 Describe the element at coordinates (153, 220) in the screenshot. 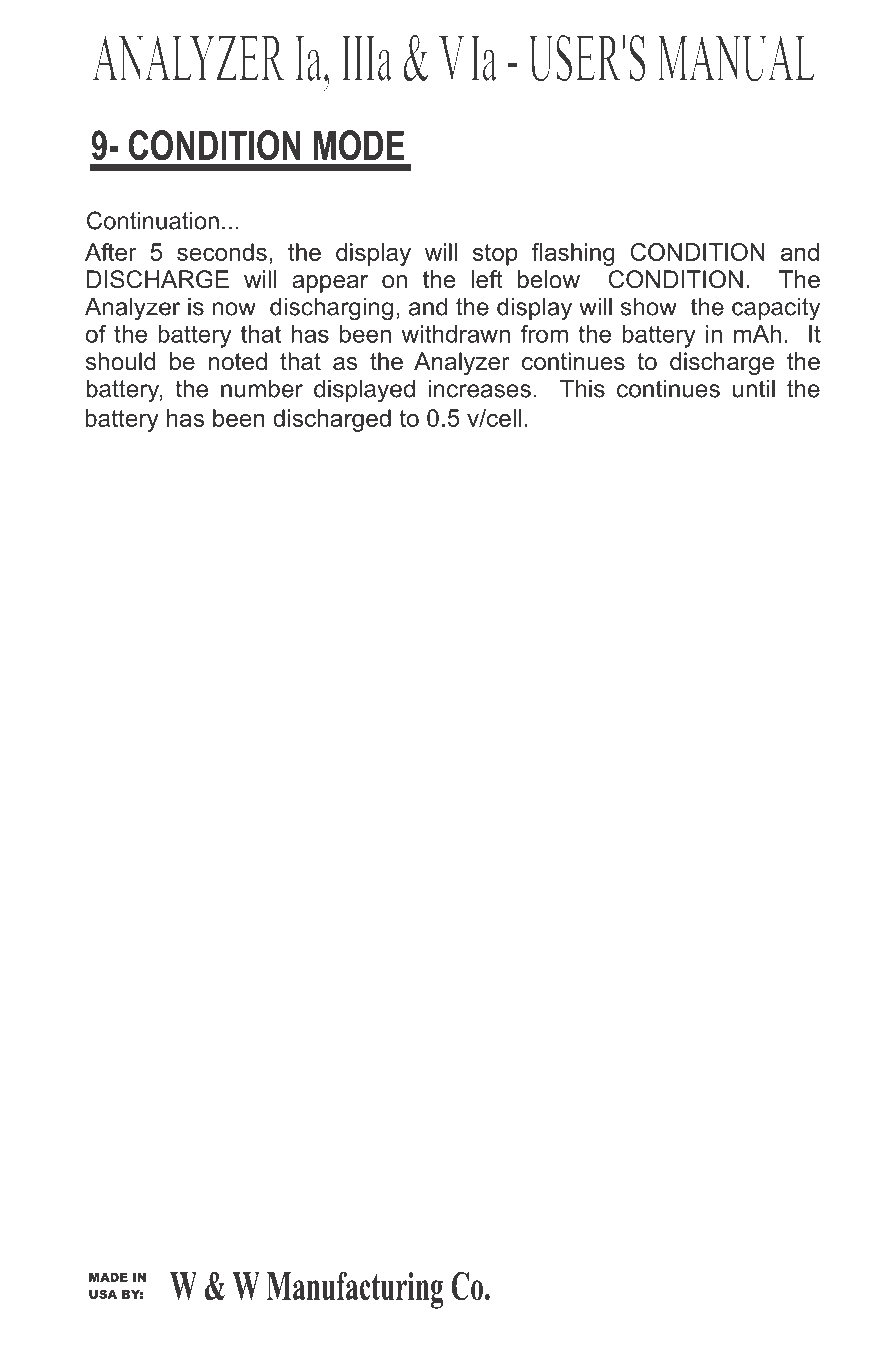

I see `Continuation` at that location.
